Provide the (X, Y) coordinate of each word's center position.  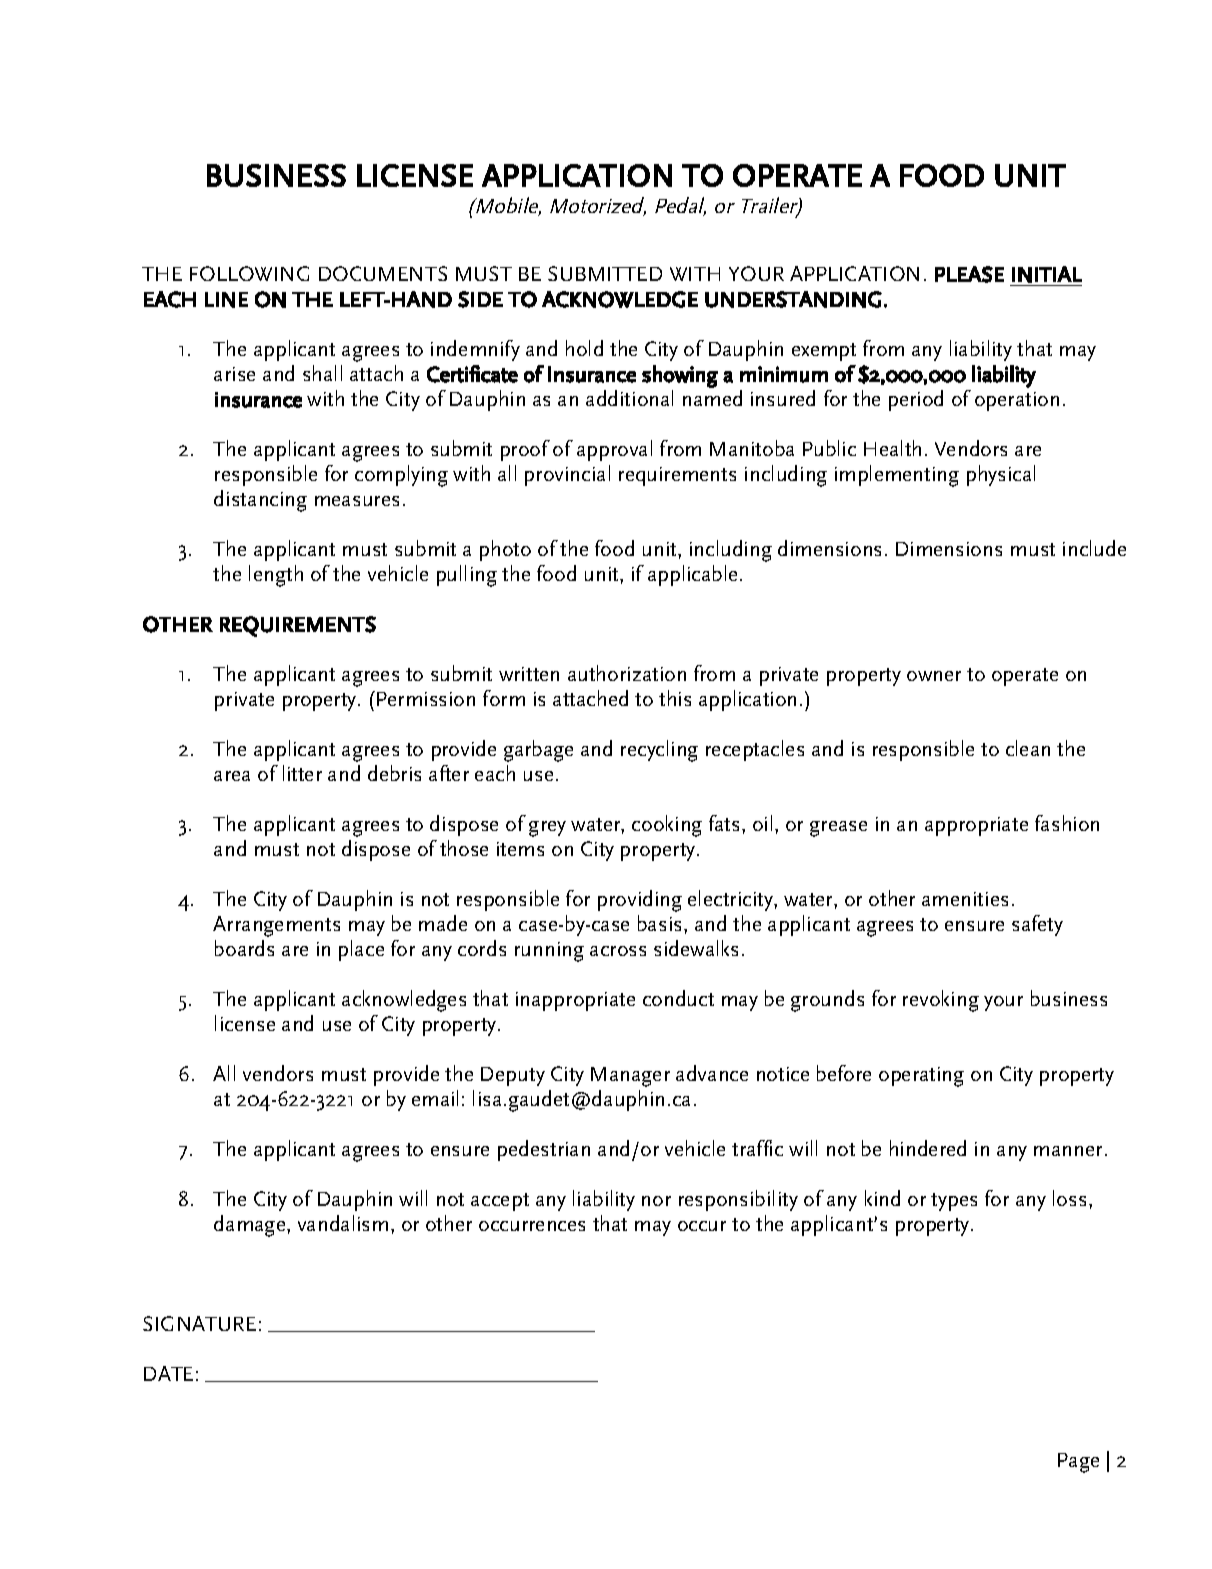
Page (1078, 1463)
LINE (226, 300)
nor (656, 1201)
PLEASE (969, 274)
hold (584, 348)
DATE (168, 1373)
